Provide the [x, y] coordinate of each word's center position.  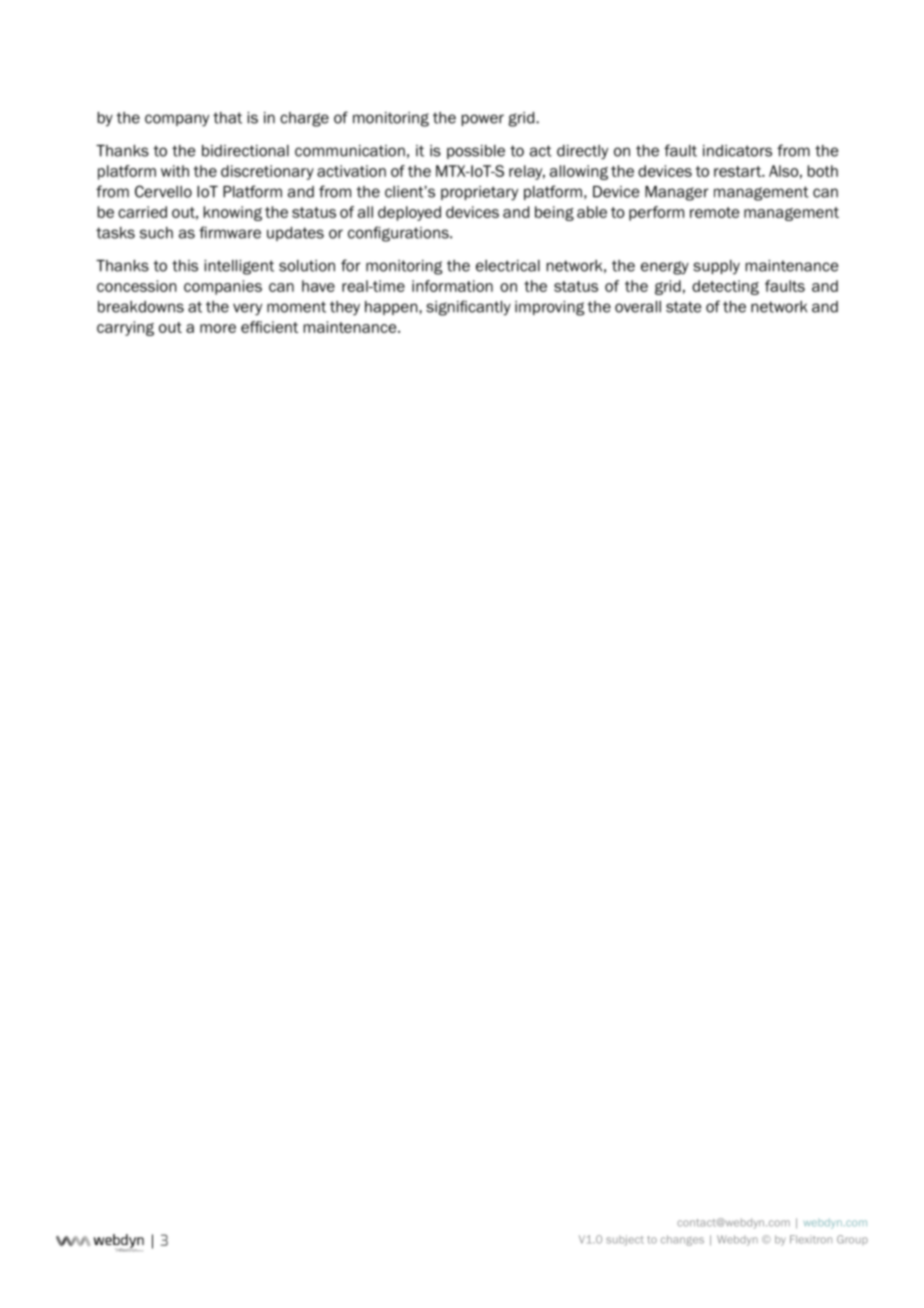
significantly [468, 308]
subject [625, 1240]
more [218, 328]
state [683, 307]
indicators [737, 151]
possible [476, 152]
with [175, 171]
